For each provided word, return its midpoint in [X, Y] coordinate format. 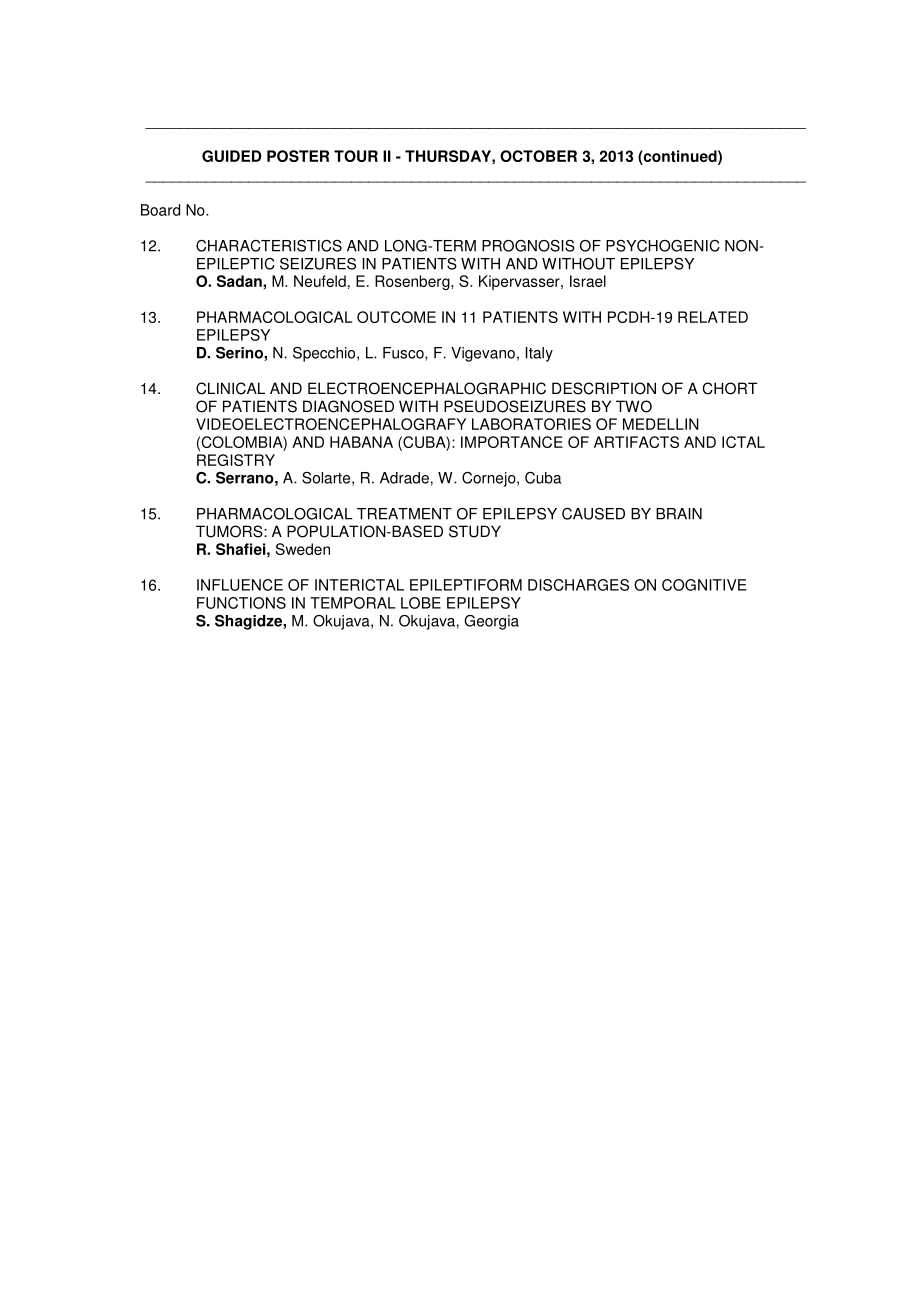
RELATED [713, 317]
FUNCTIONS [241, 603]
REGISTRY [236, 460]
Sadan [240, 281]
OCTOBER [538, 156]
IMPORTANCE [512, 442]
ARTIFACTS [636, 442]
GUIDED [232, 156]
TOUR [356, 156]
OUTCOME [396, 317]
